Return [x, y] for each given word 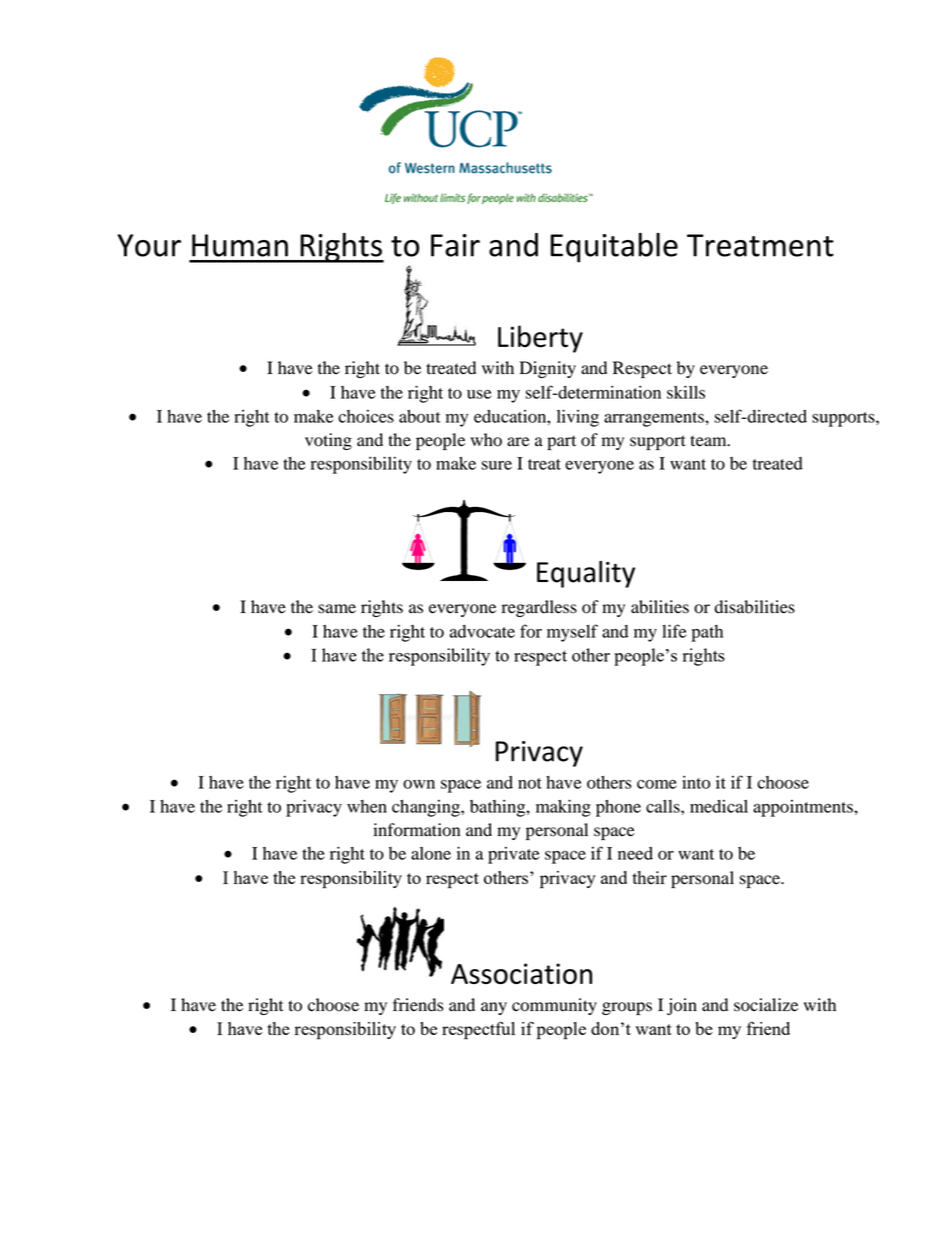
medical [719, 806]
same [337, 609]
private [513, 855]
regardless [539, 608]
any [494, 1008]
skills [686, 392]
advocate [482, 631]
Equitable [614, 248]
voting [328, 441]
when [367, 806]
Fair [455, 245]
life [674, 631]
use [479, 394]
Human [240, 245]
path [707, 633]
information [416, 830]
